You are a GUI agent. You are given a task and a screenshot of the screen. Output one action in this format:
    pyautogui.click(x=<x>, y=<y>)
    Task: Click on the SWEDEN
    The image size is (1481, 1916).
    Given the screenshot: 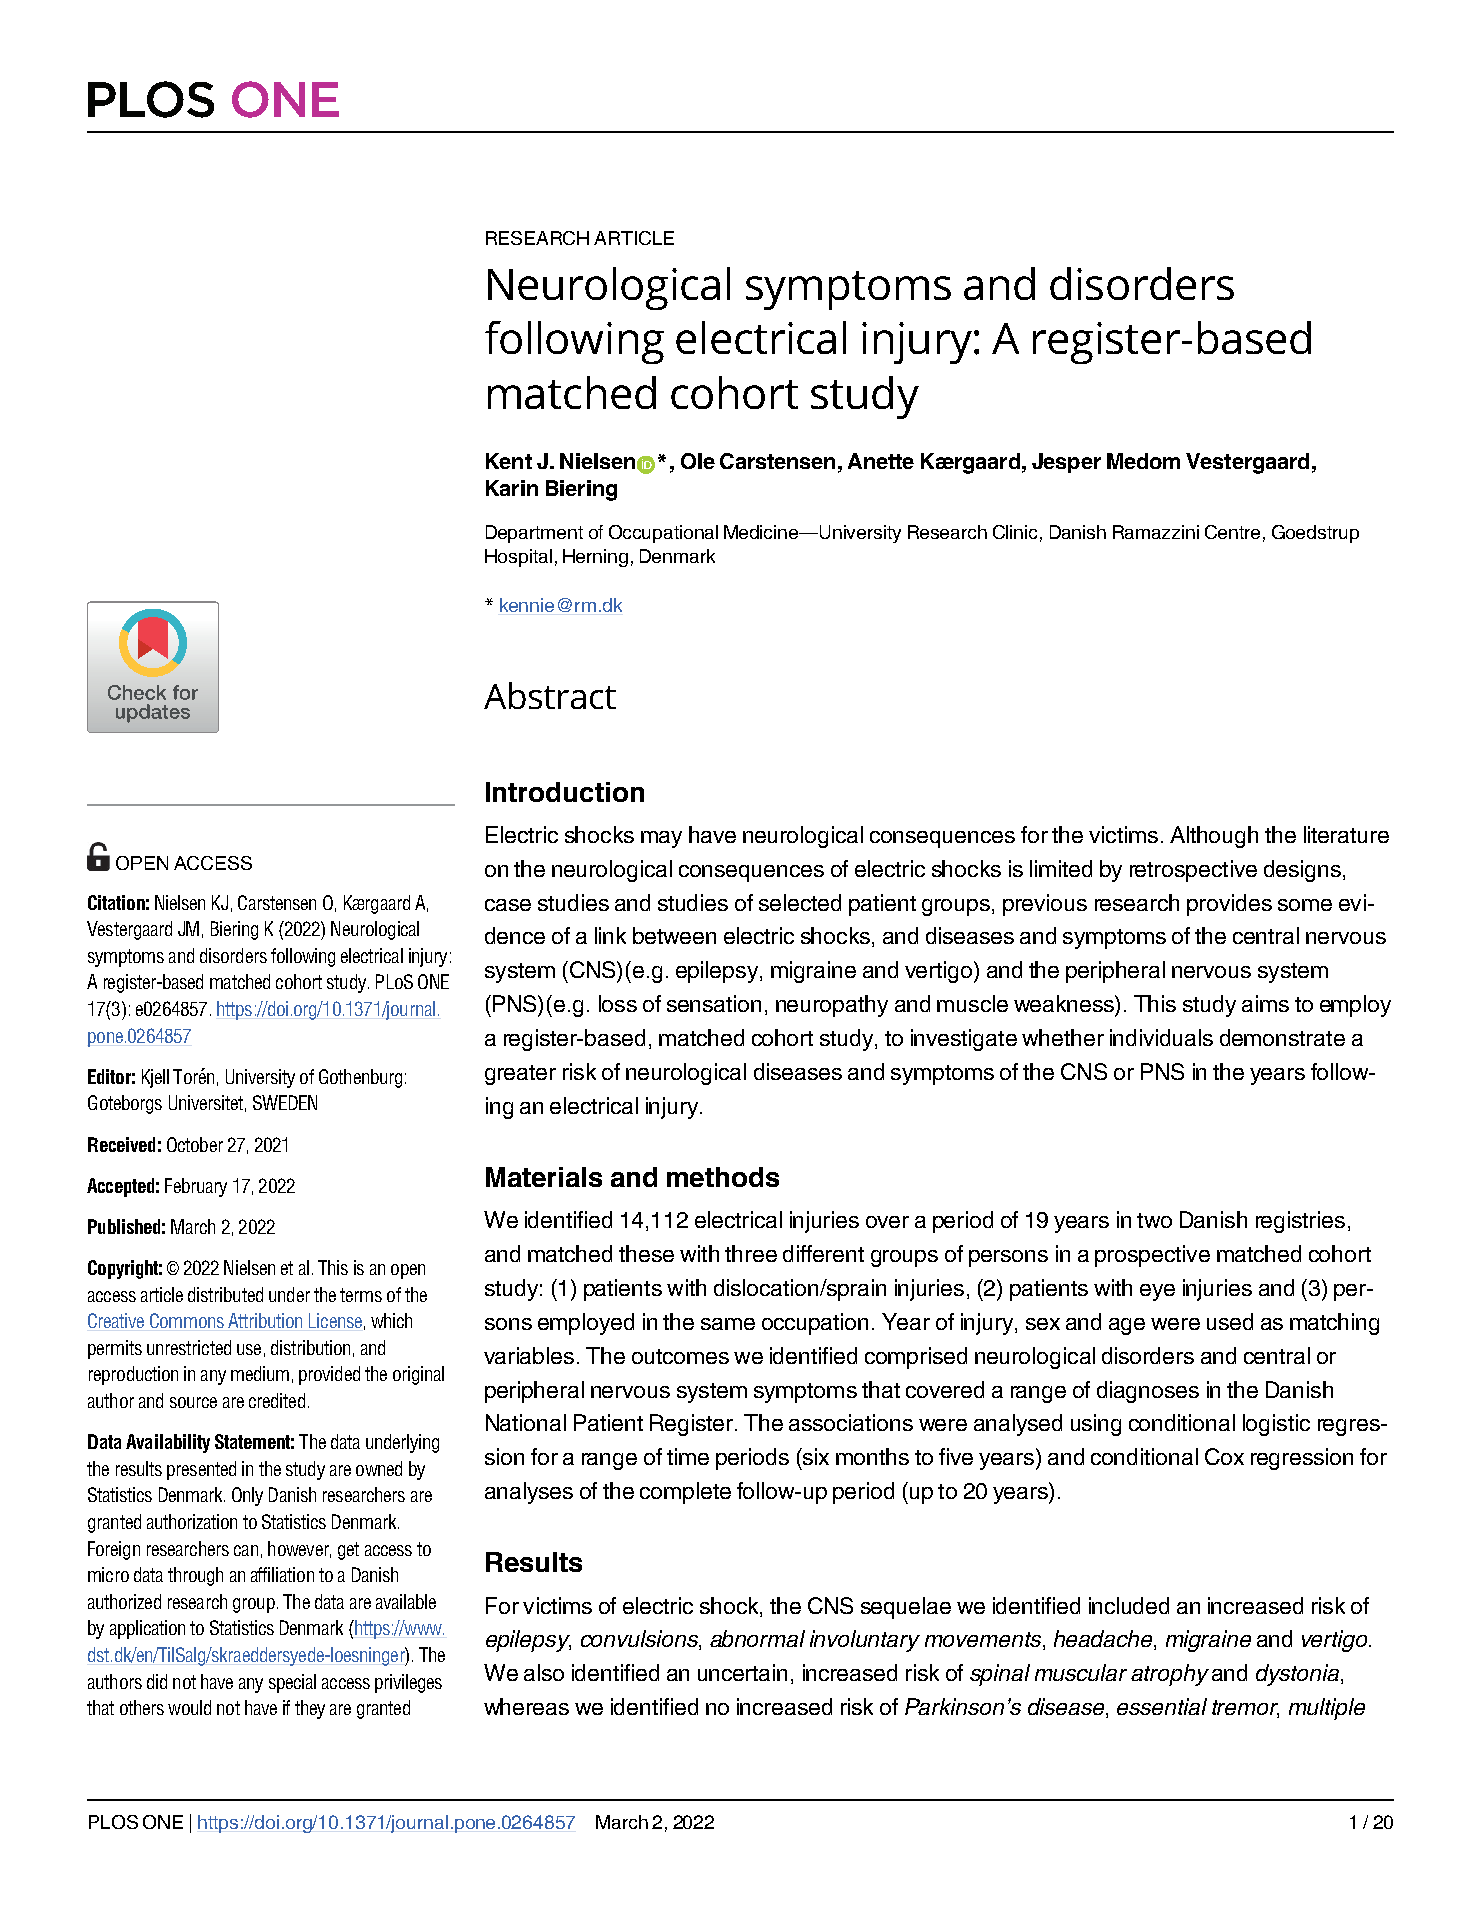 What is the action you would take?
    pyautogui.click(x=285, y=1102)
